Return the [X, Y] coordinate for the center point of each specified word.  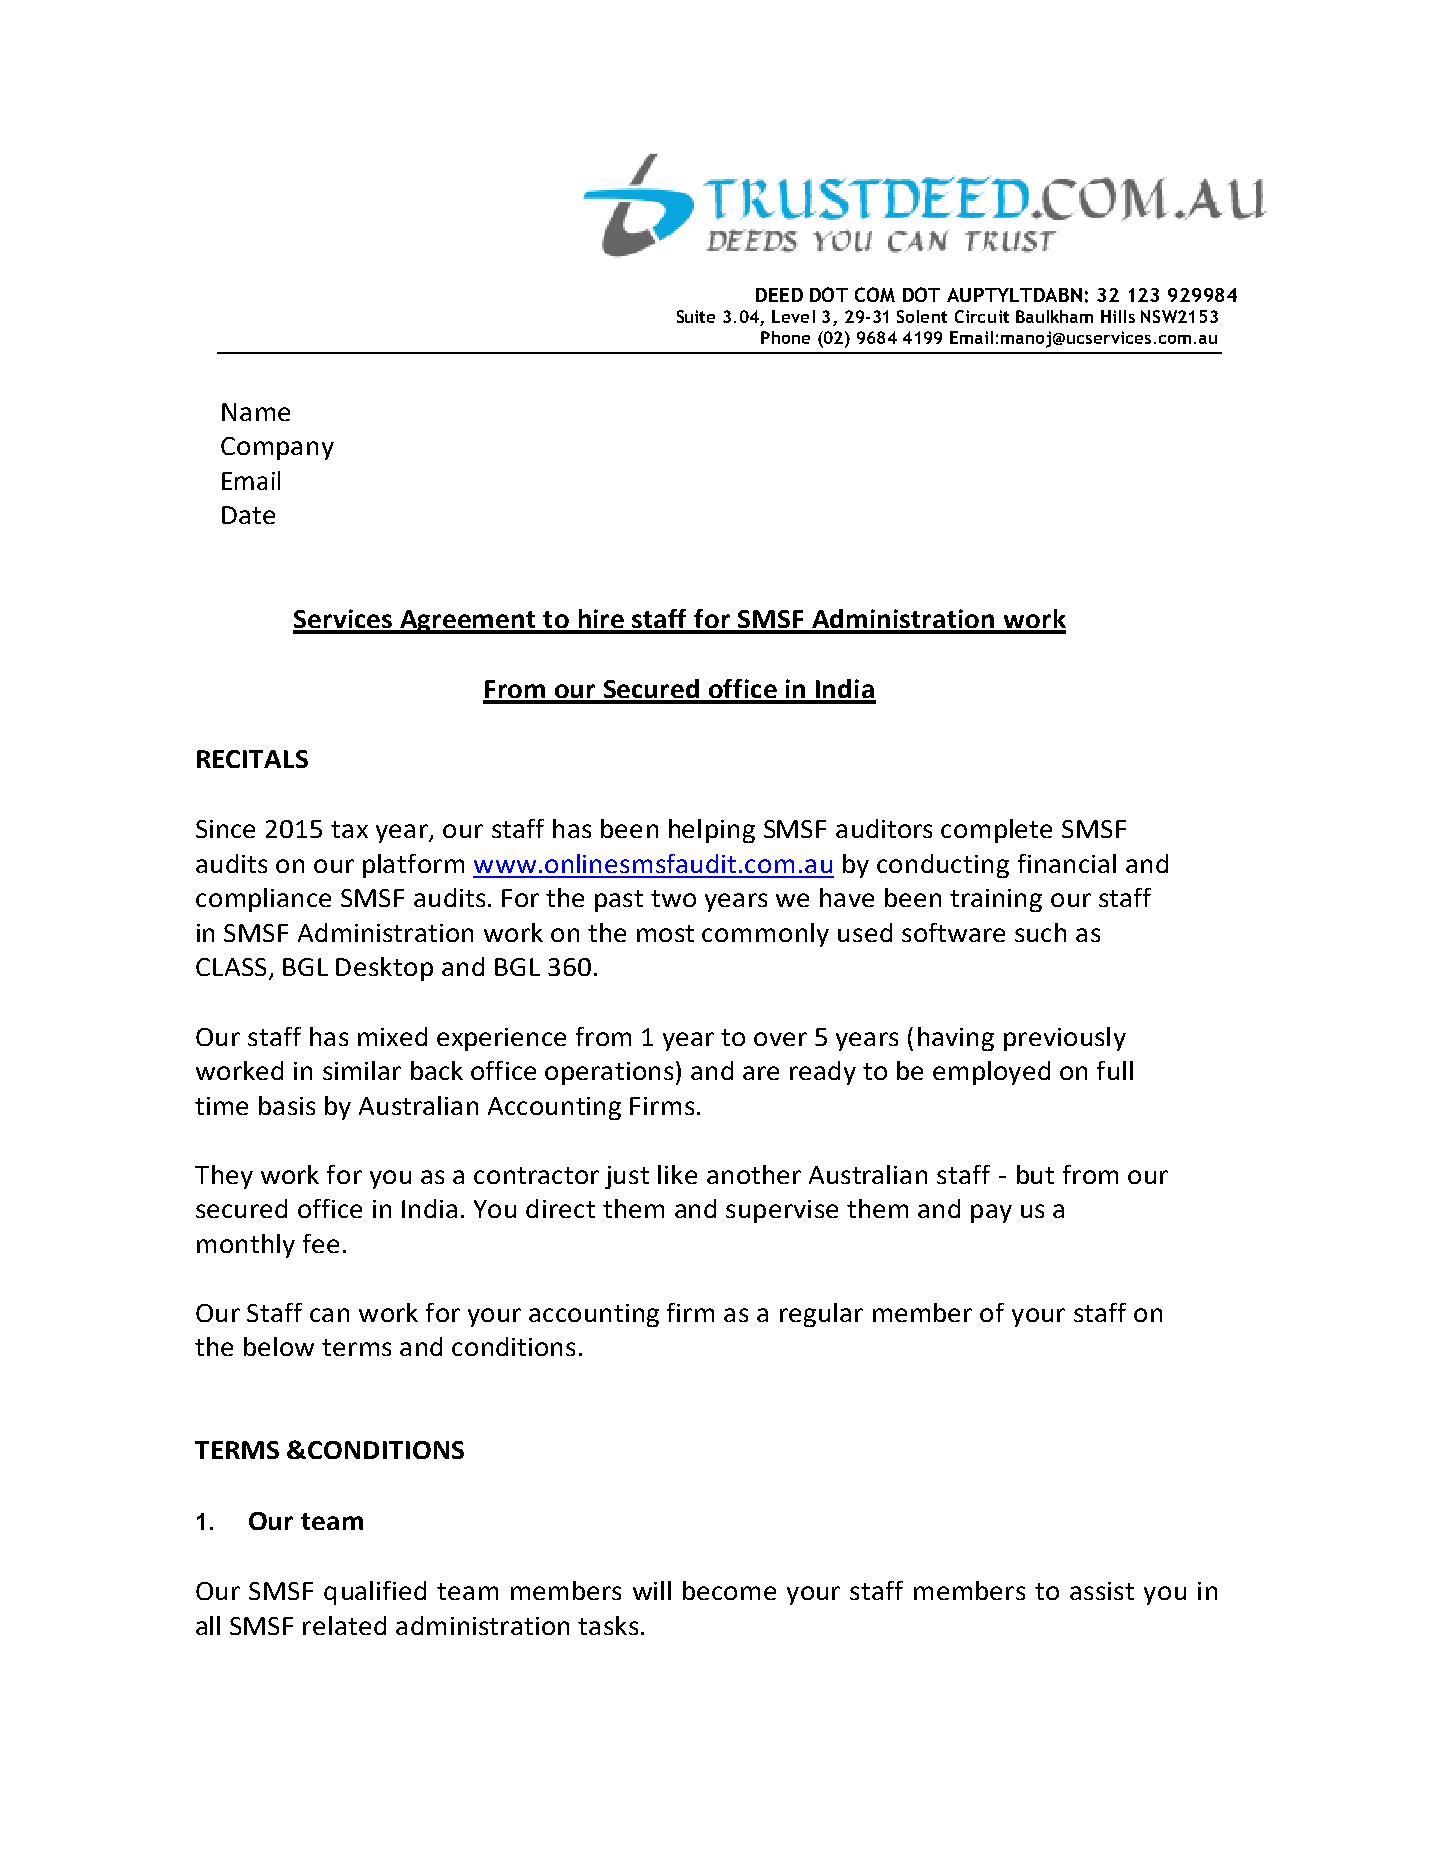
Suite [696, 316]
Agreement [468, 622]
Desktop [384, 969]
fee [321, 1243]
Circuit [982, 316]
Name [256, 412]
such [1040, 932]
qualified [375, 1593]
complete [996, 831]
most [665, 933]
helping [712, 831]
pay [991, 1213]
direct [560, 1208]
